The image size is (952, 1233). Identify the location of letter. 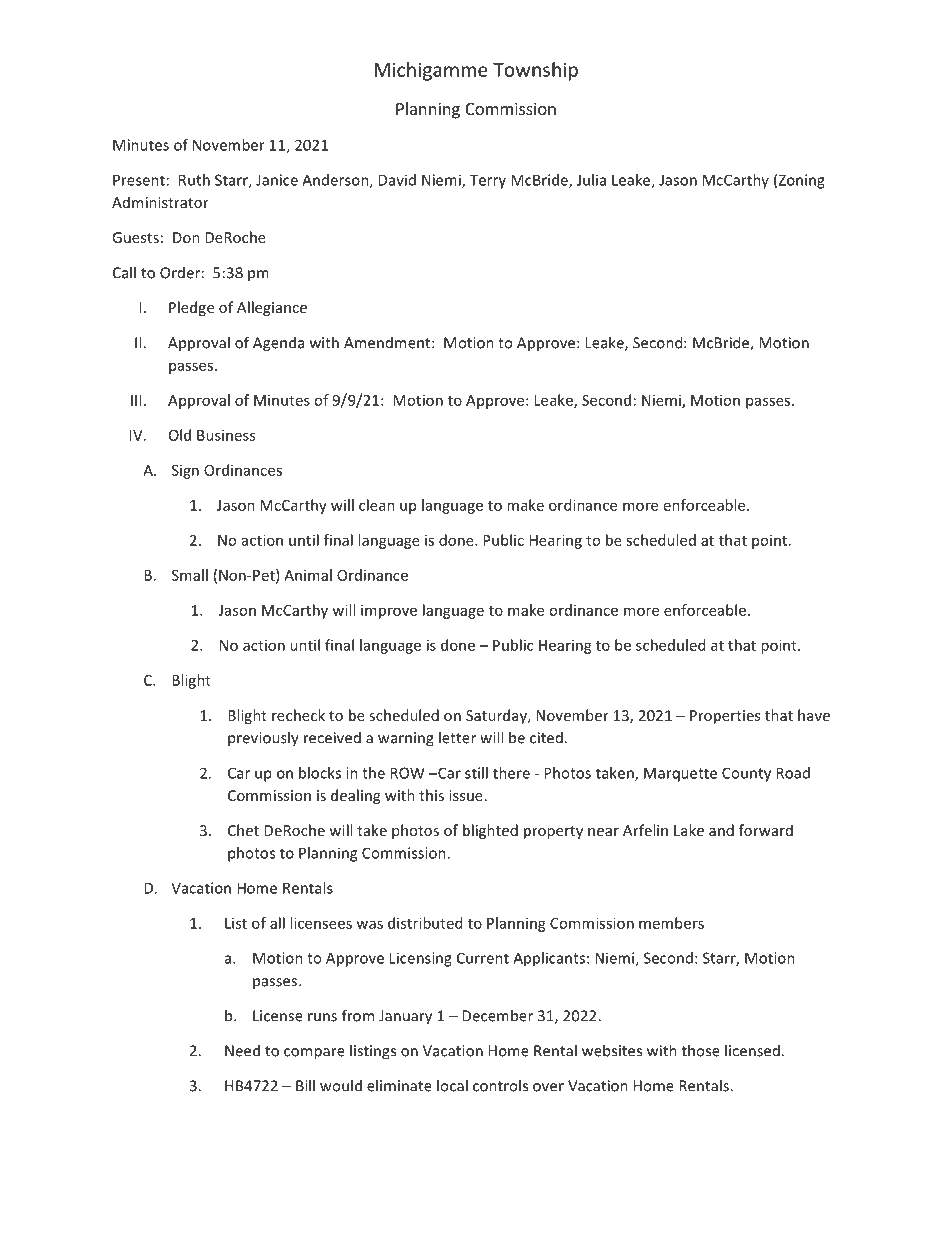
(457, 737).
